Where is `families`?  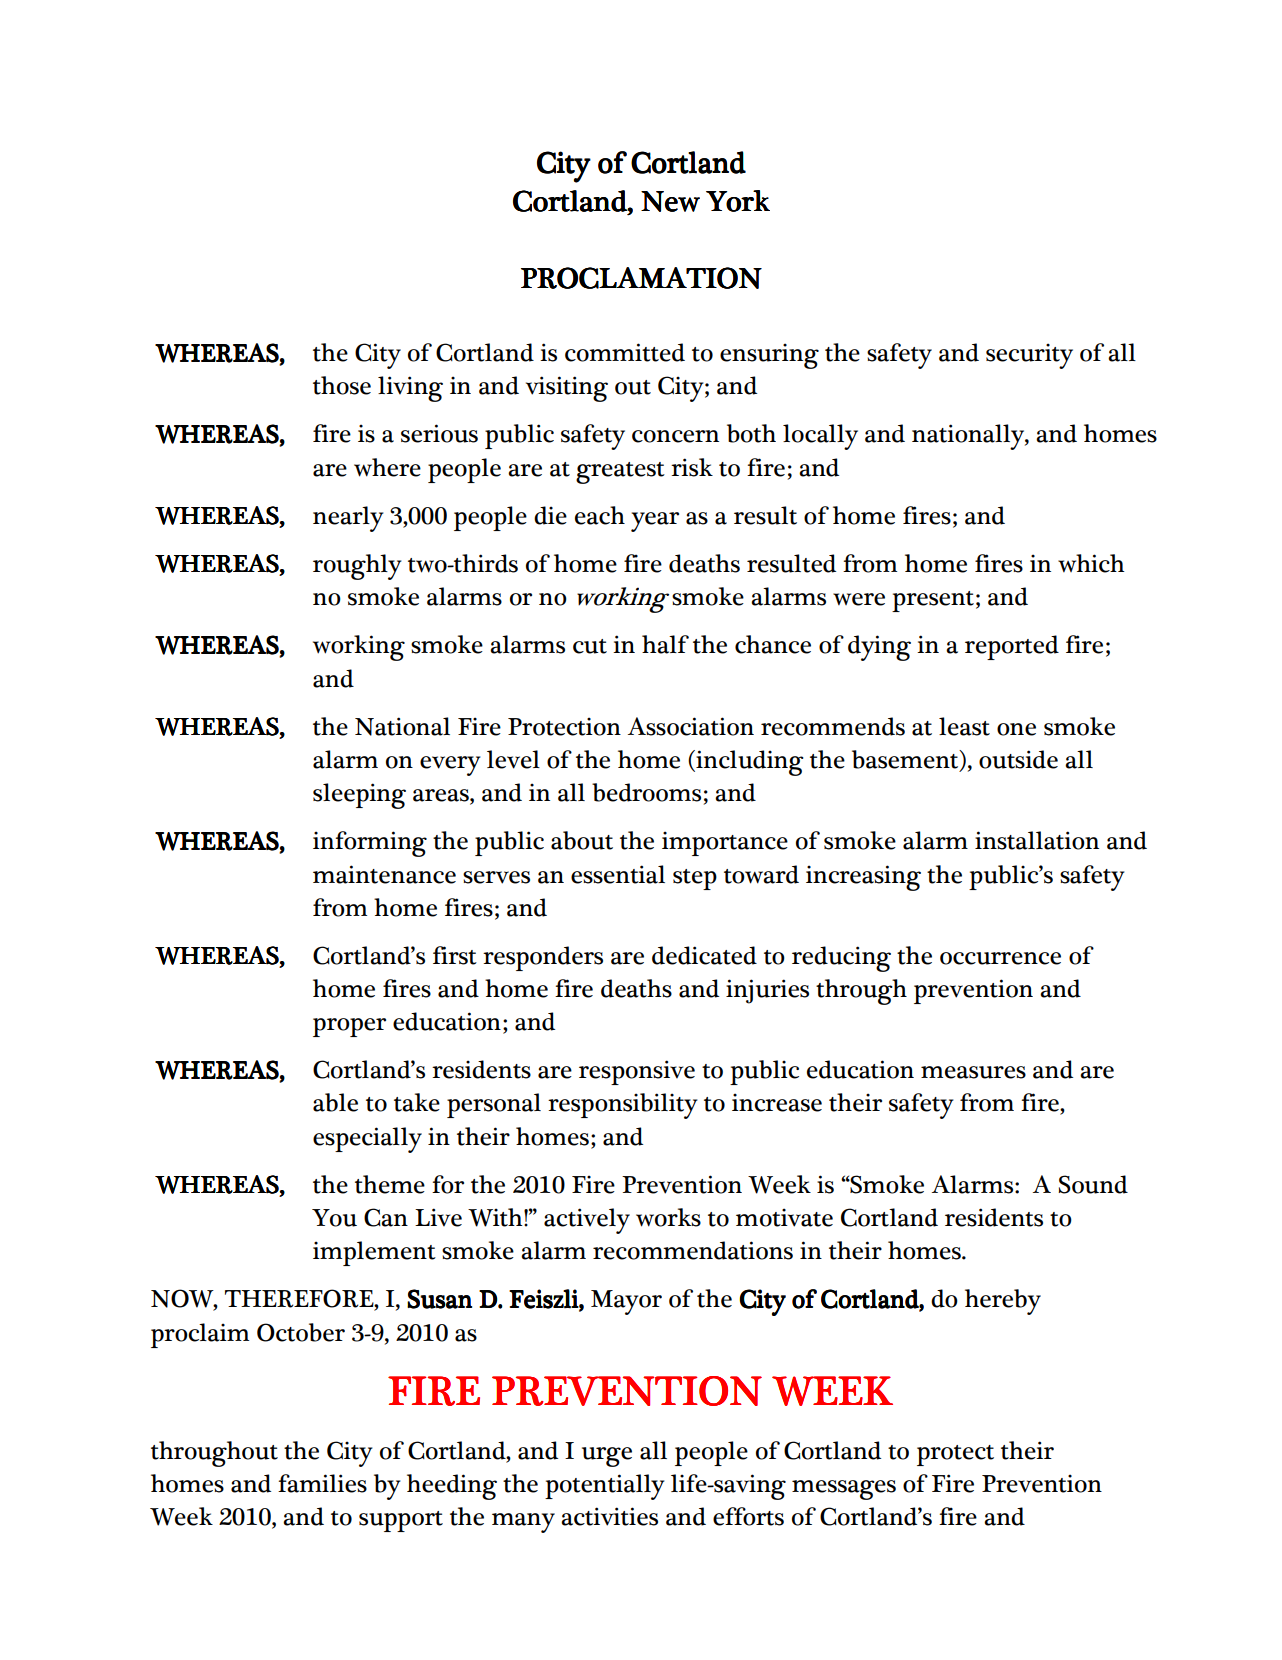 families is located at coordinates (322, 1483).
